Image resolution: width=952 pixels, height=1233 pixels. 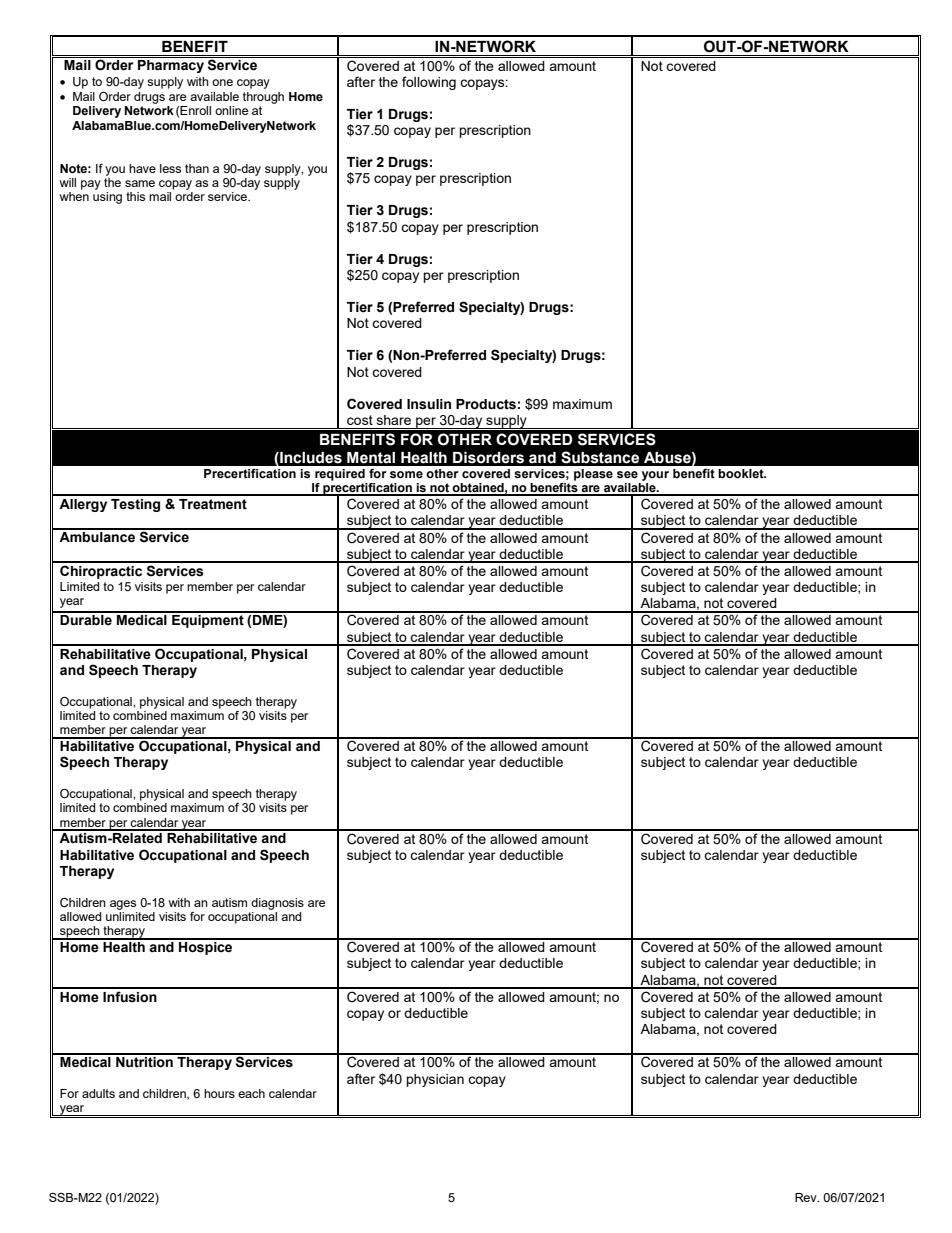 I want to click on Insulin, so click(x=429, y=404).
